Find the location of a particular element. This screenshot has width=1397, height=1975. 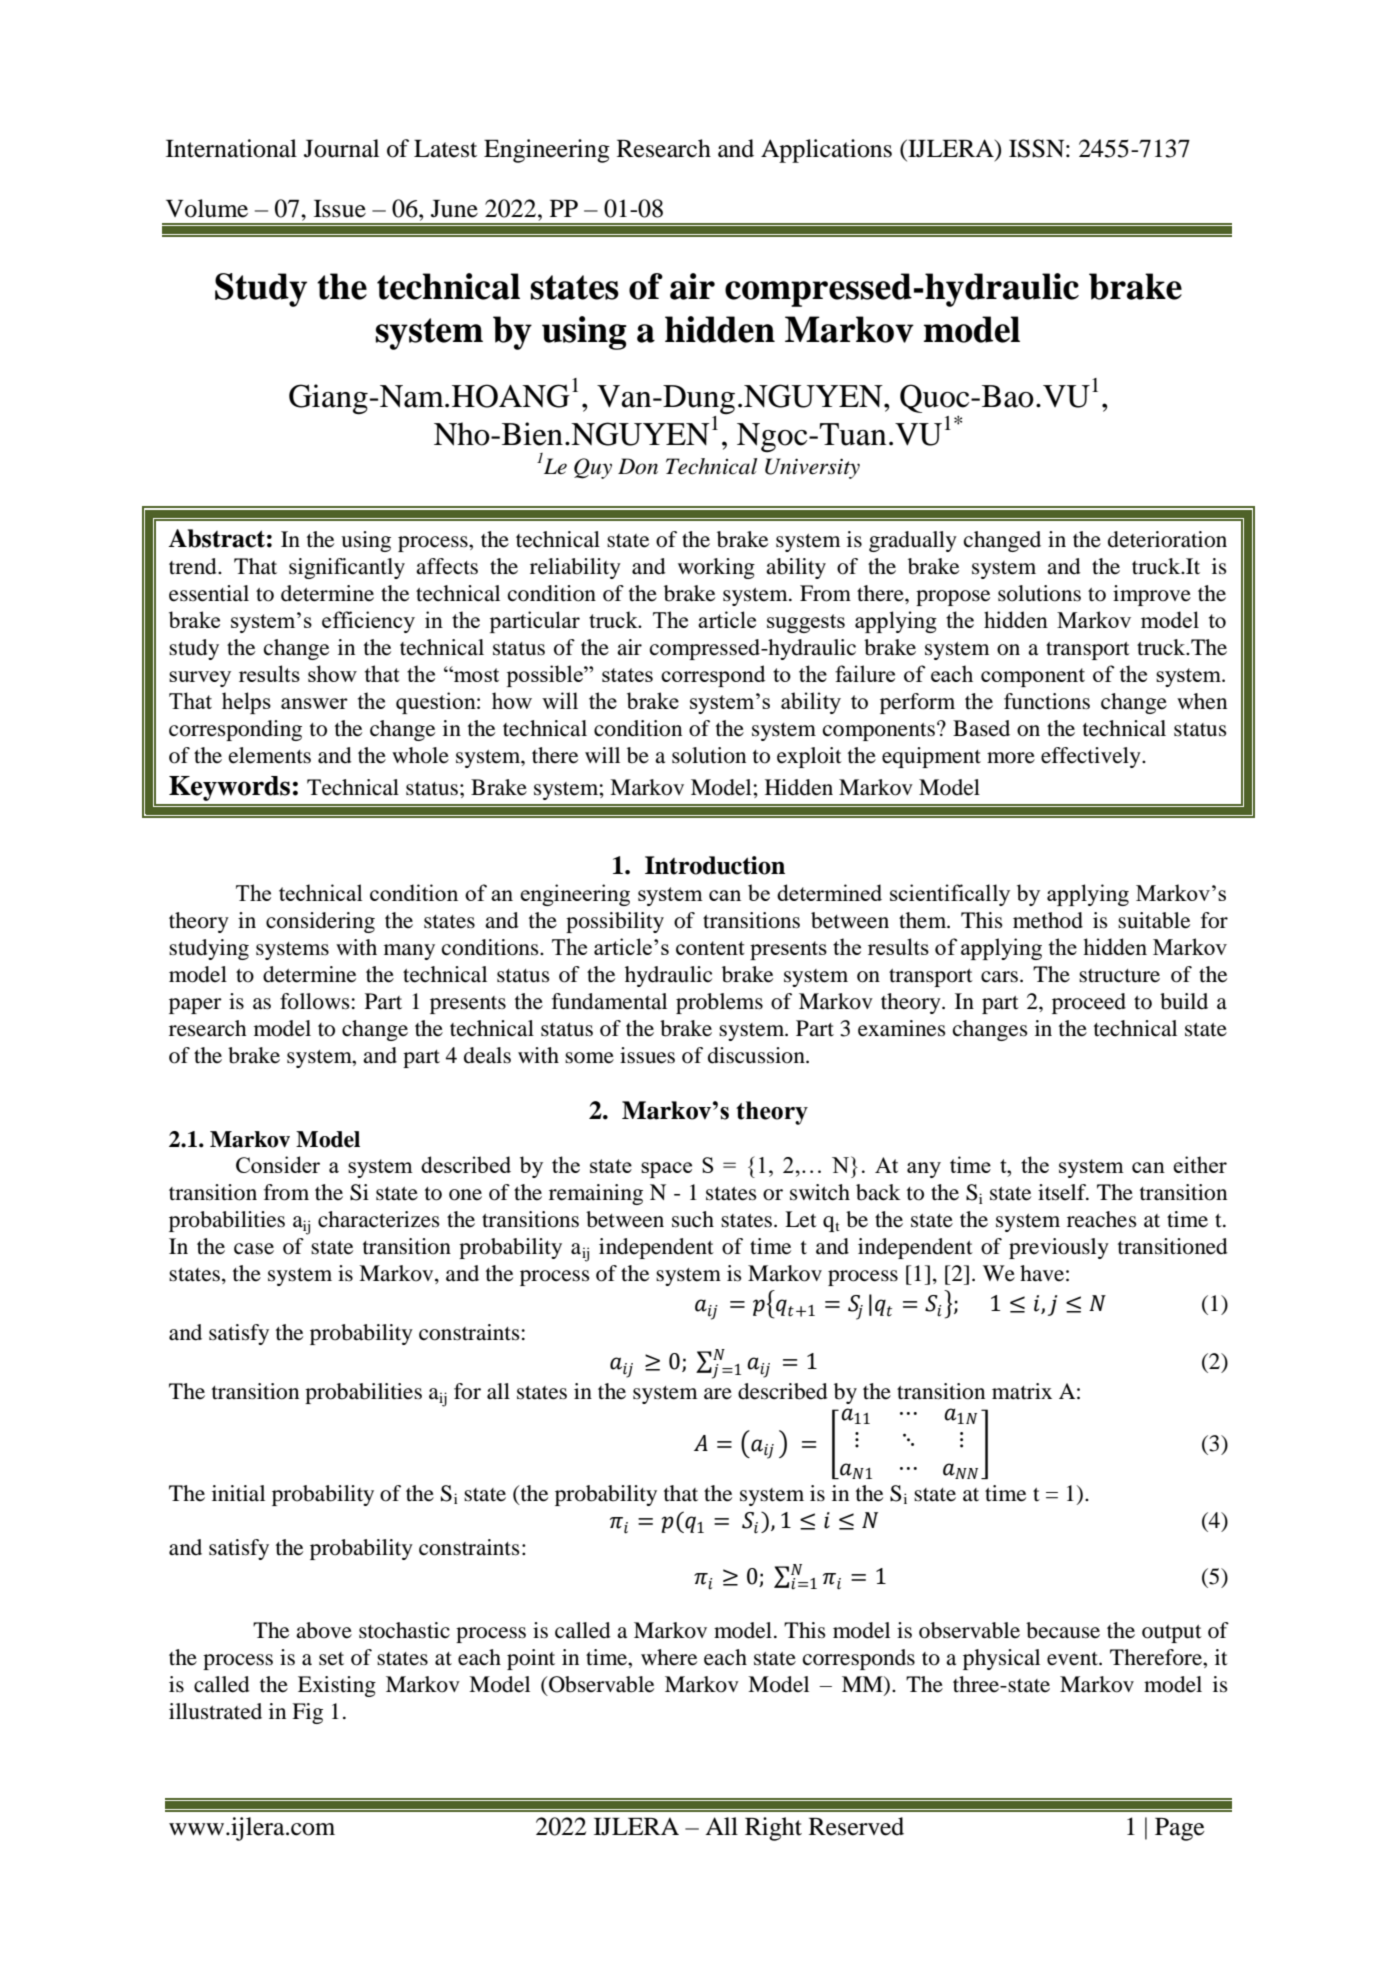

are is located at coordinates (718, 1394).
